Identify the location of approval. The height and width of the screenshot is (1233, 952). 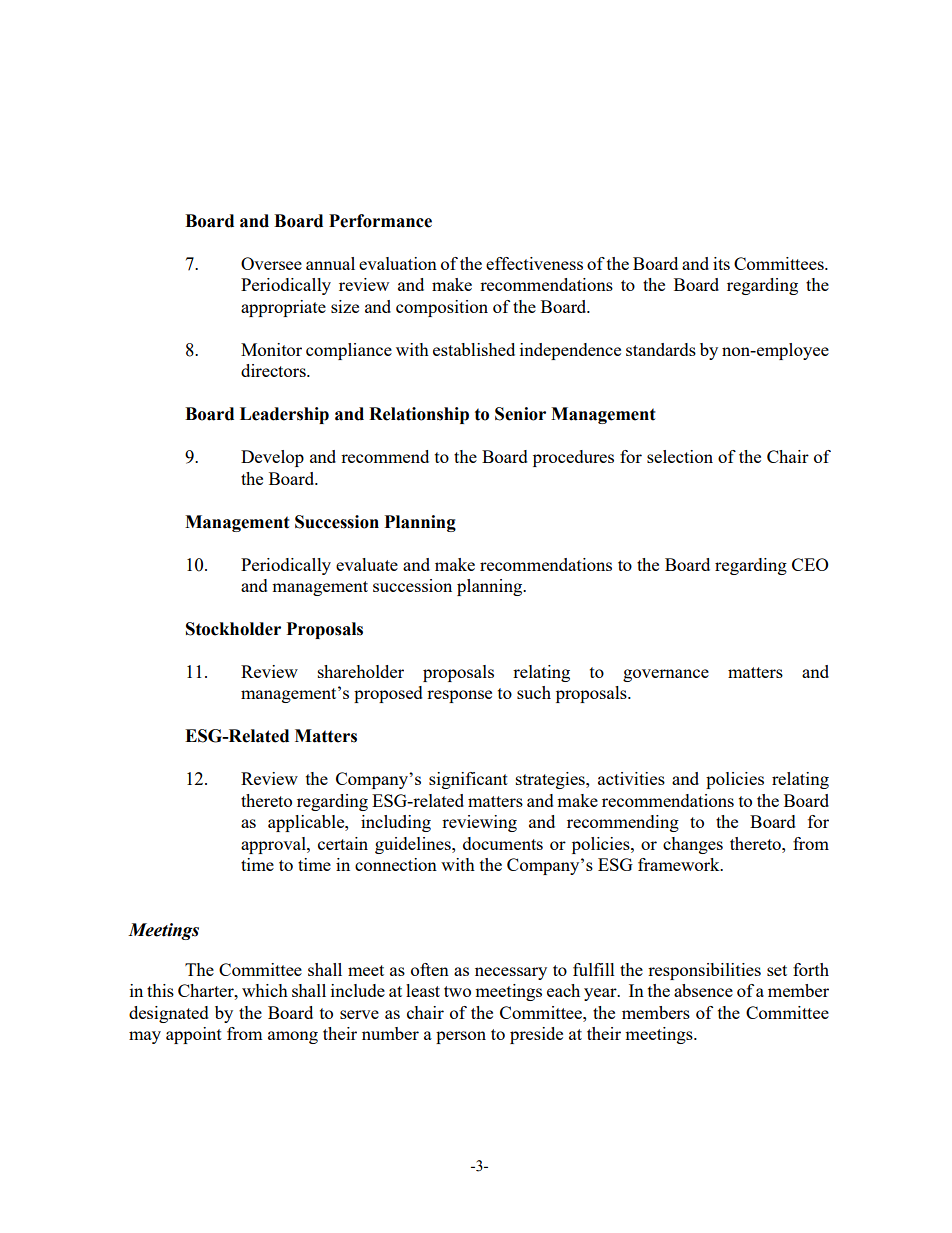
(274, 845).
